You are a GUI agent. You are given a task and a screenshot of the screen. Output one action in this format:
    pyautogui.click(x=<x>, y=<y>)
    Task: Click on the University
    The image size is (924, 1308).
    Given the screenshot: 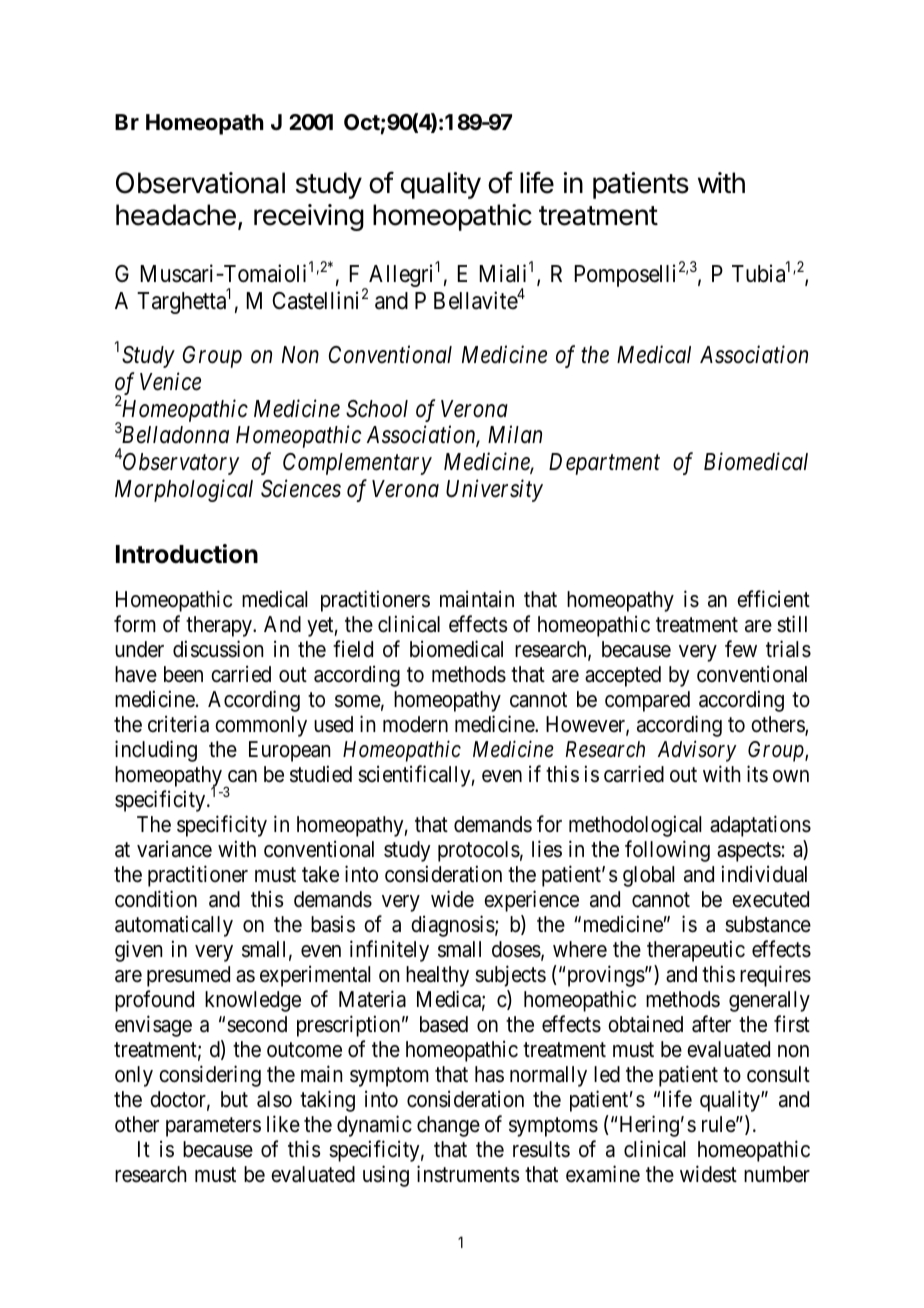 What is the action you would take?
    pyautogui.click(x=494, y=491)
